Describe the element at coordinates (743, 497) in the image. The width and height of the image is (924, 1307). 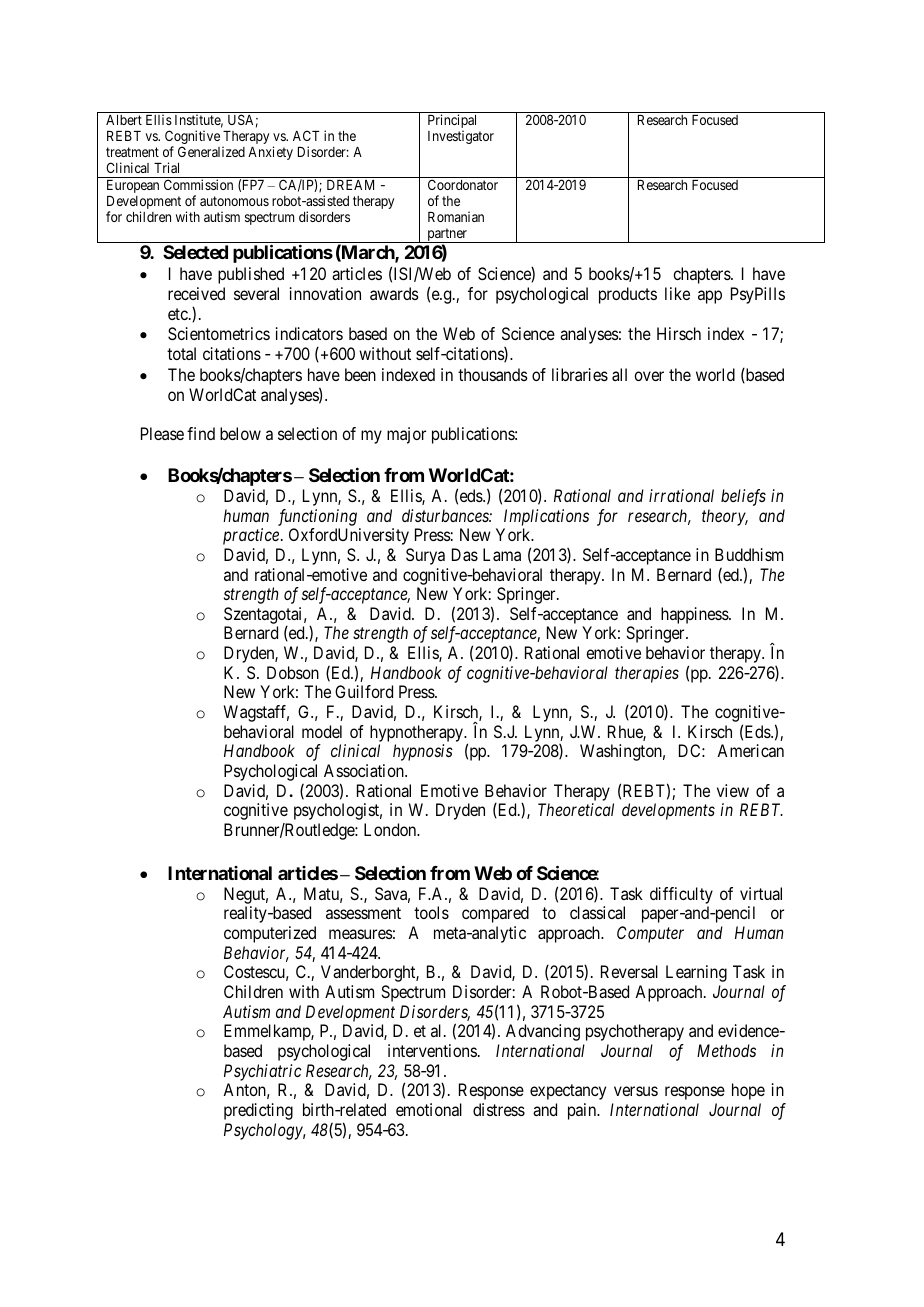
I see `beliefs` at that location.
